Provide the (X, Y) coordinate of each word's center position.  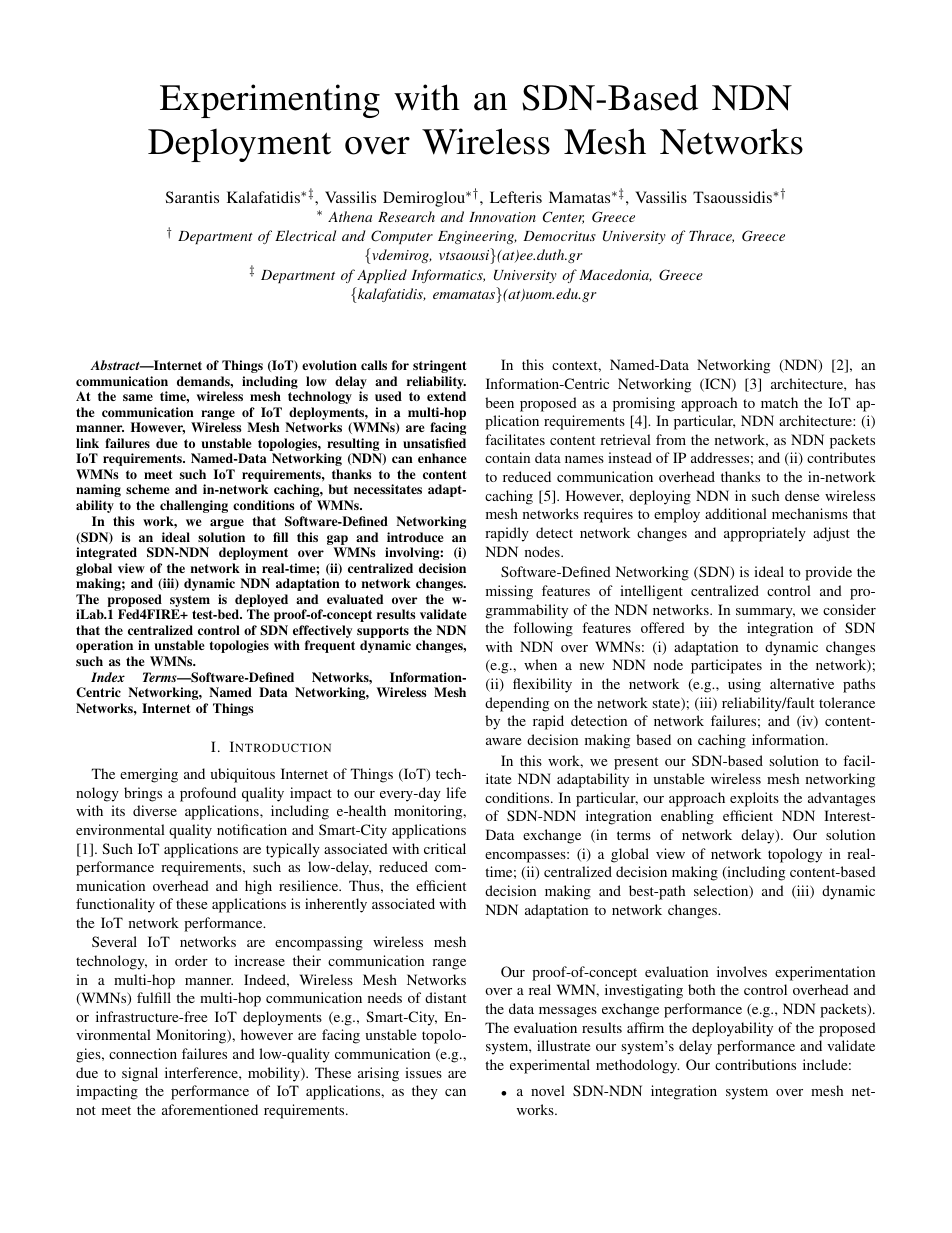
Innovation (502, 217)
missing (509, 592)
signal (140, 1074)
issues (423, 1072)
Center (563, 217)
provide (828, 573)
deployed (261, 602)
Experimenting (270, 101)
